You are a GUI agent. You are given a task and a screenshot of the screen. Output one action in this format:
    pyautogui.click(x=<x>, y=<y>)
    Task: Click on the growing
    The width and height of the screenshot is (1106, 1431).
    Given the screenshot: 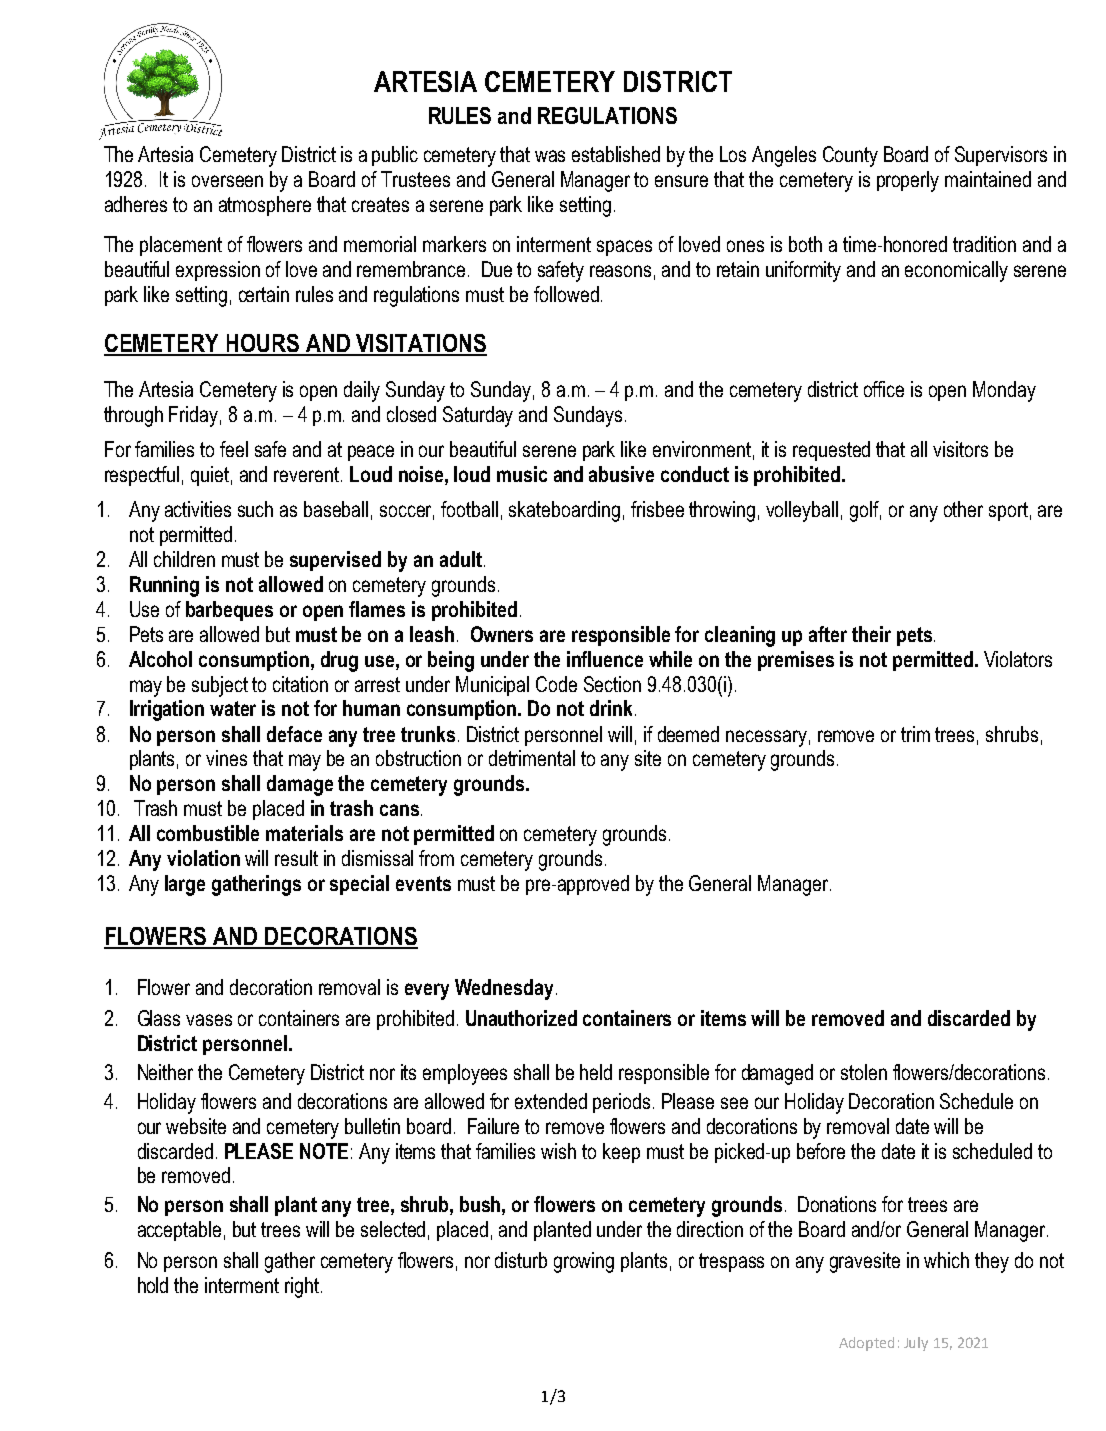 What is the action you would take?
    pyautogui.click(x=584, y=1262)
